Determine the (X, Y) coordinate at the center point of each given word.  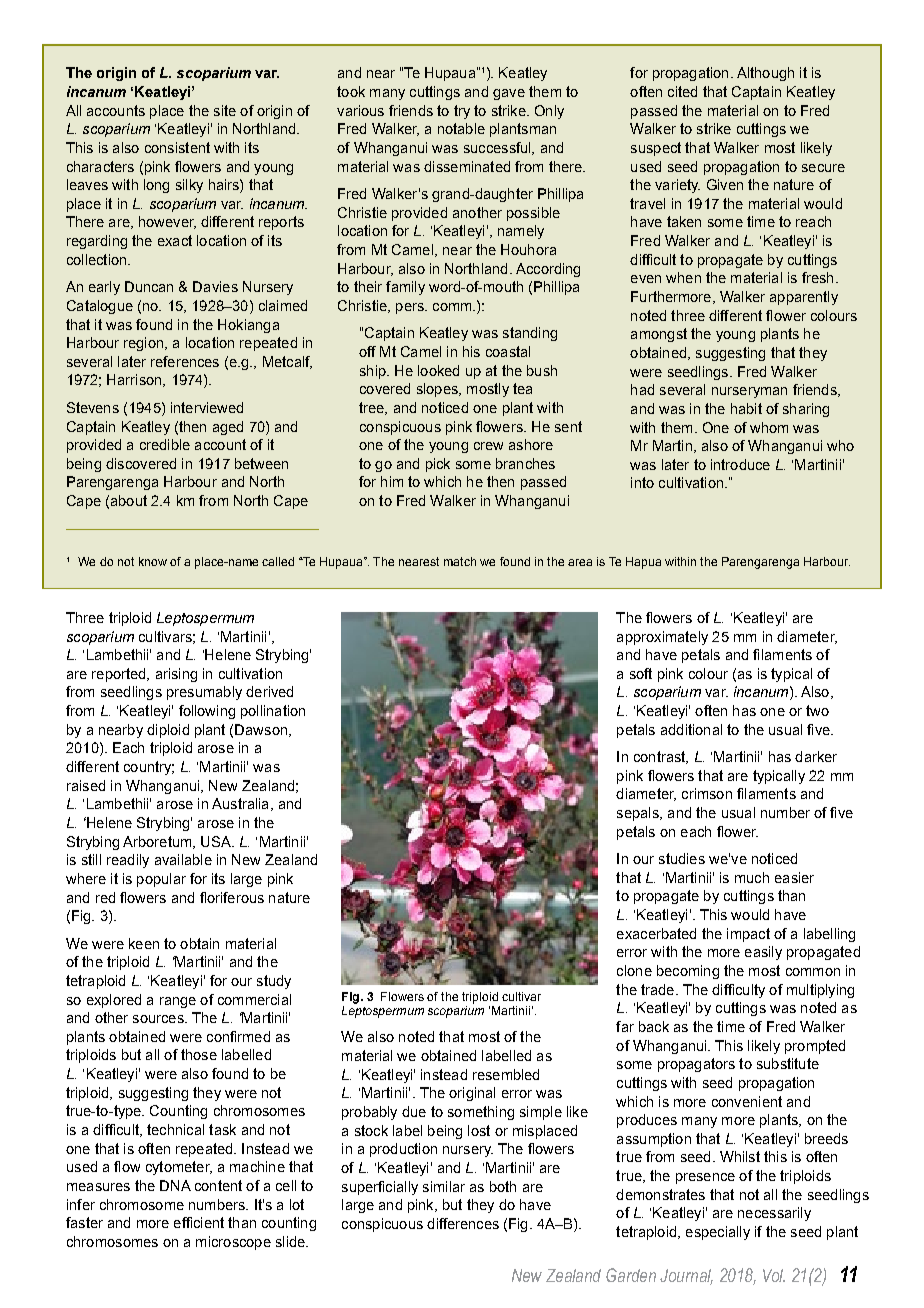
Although (765, 74)
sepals (639, 814)
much (752, 877)
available (183, 859)
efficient (199, 1222)
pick (438, 465)
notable (461, 128)
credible (165, 444)
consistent (177, 147)
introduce (740, 464)
